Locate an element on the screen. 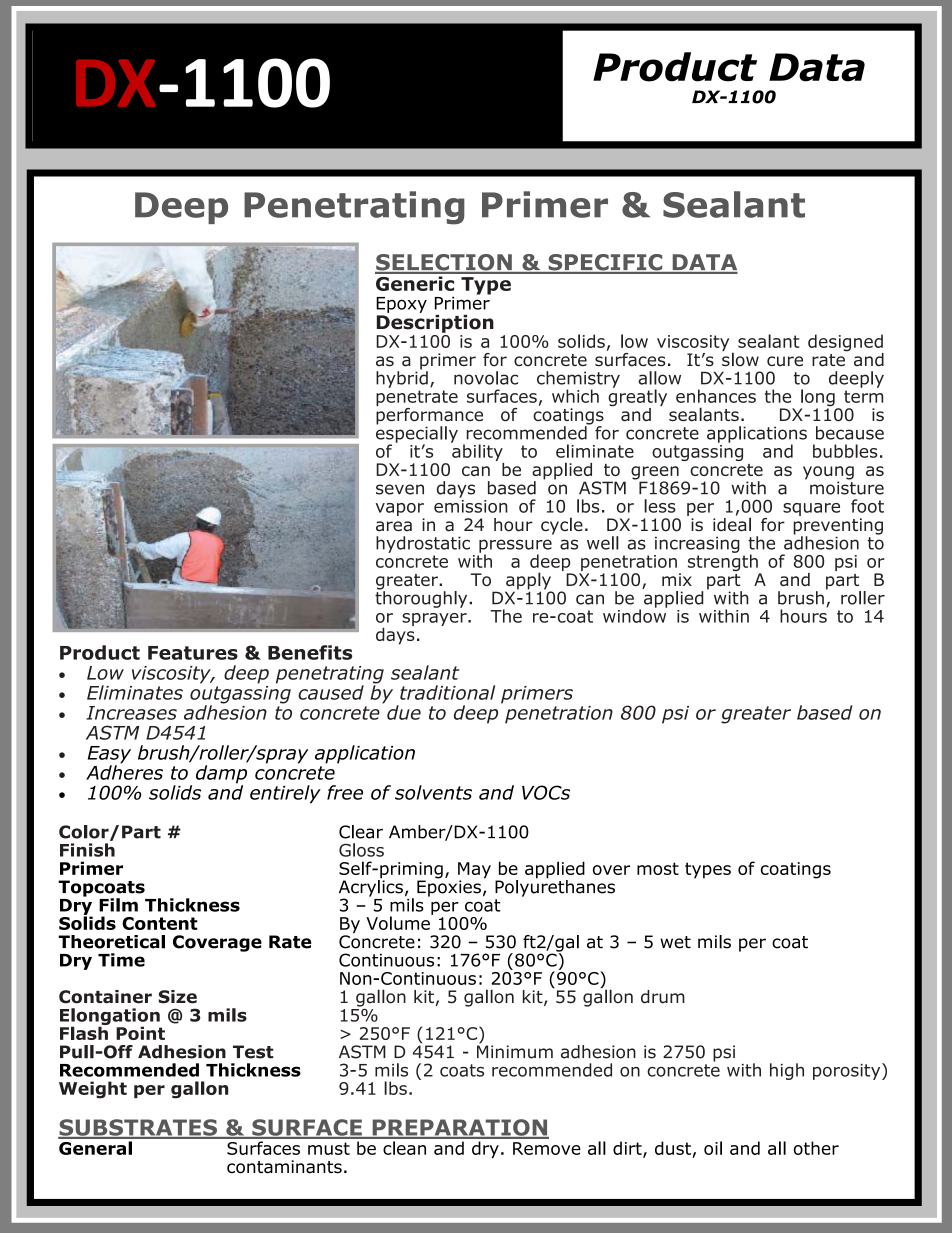 The image size is (952, 1233). PREPARATION is located at coordinates (459, 1128).
